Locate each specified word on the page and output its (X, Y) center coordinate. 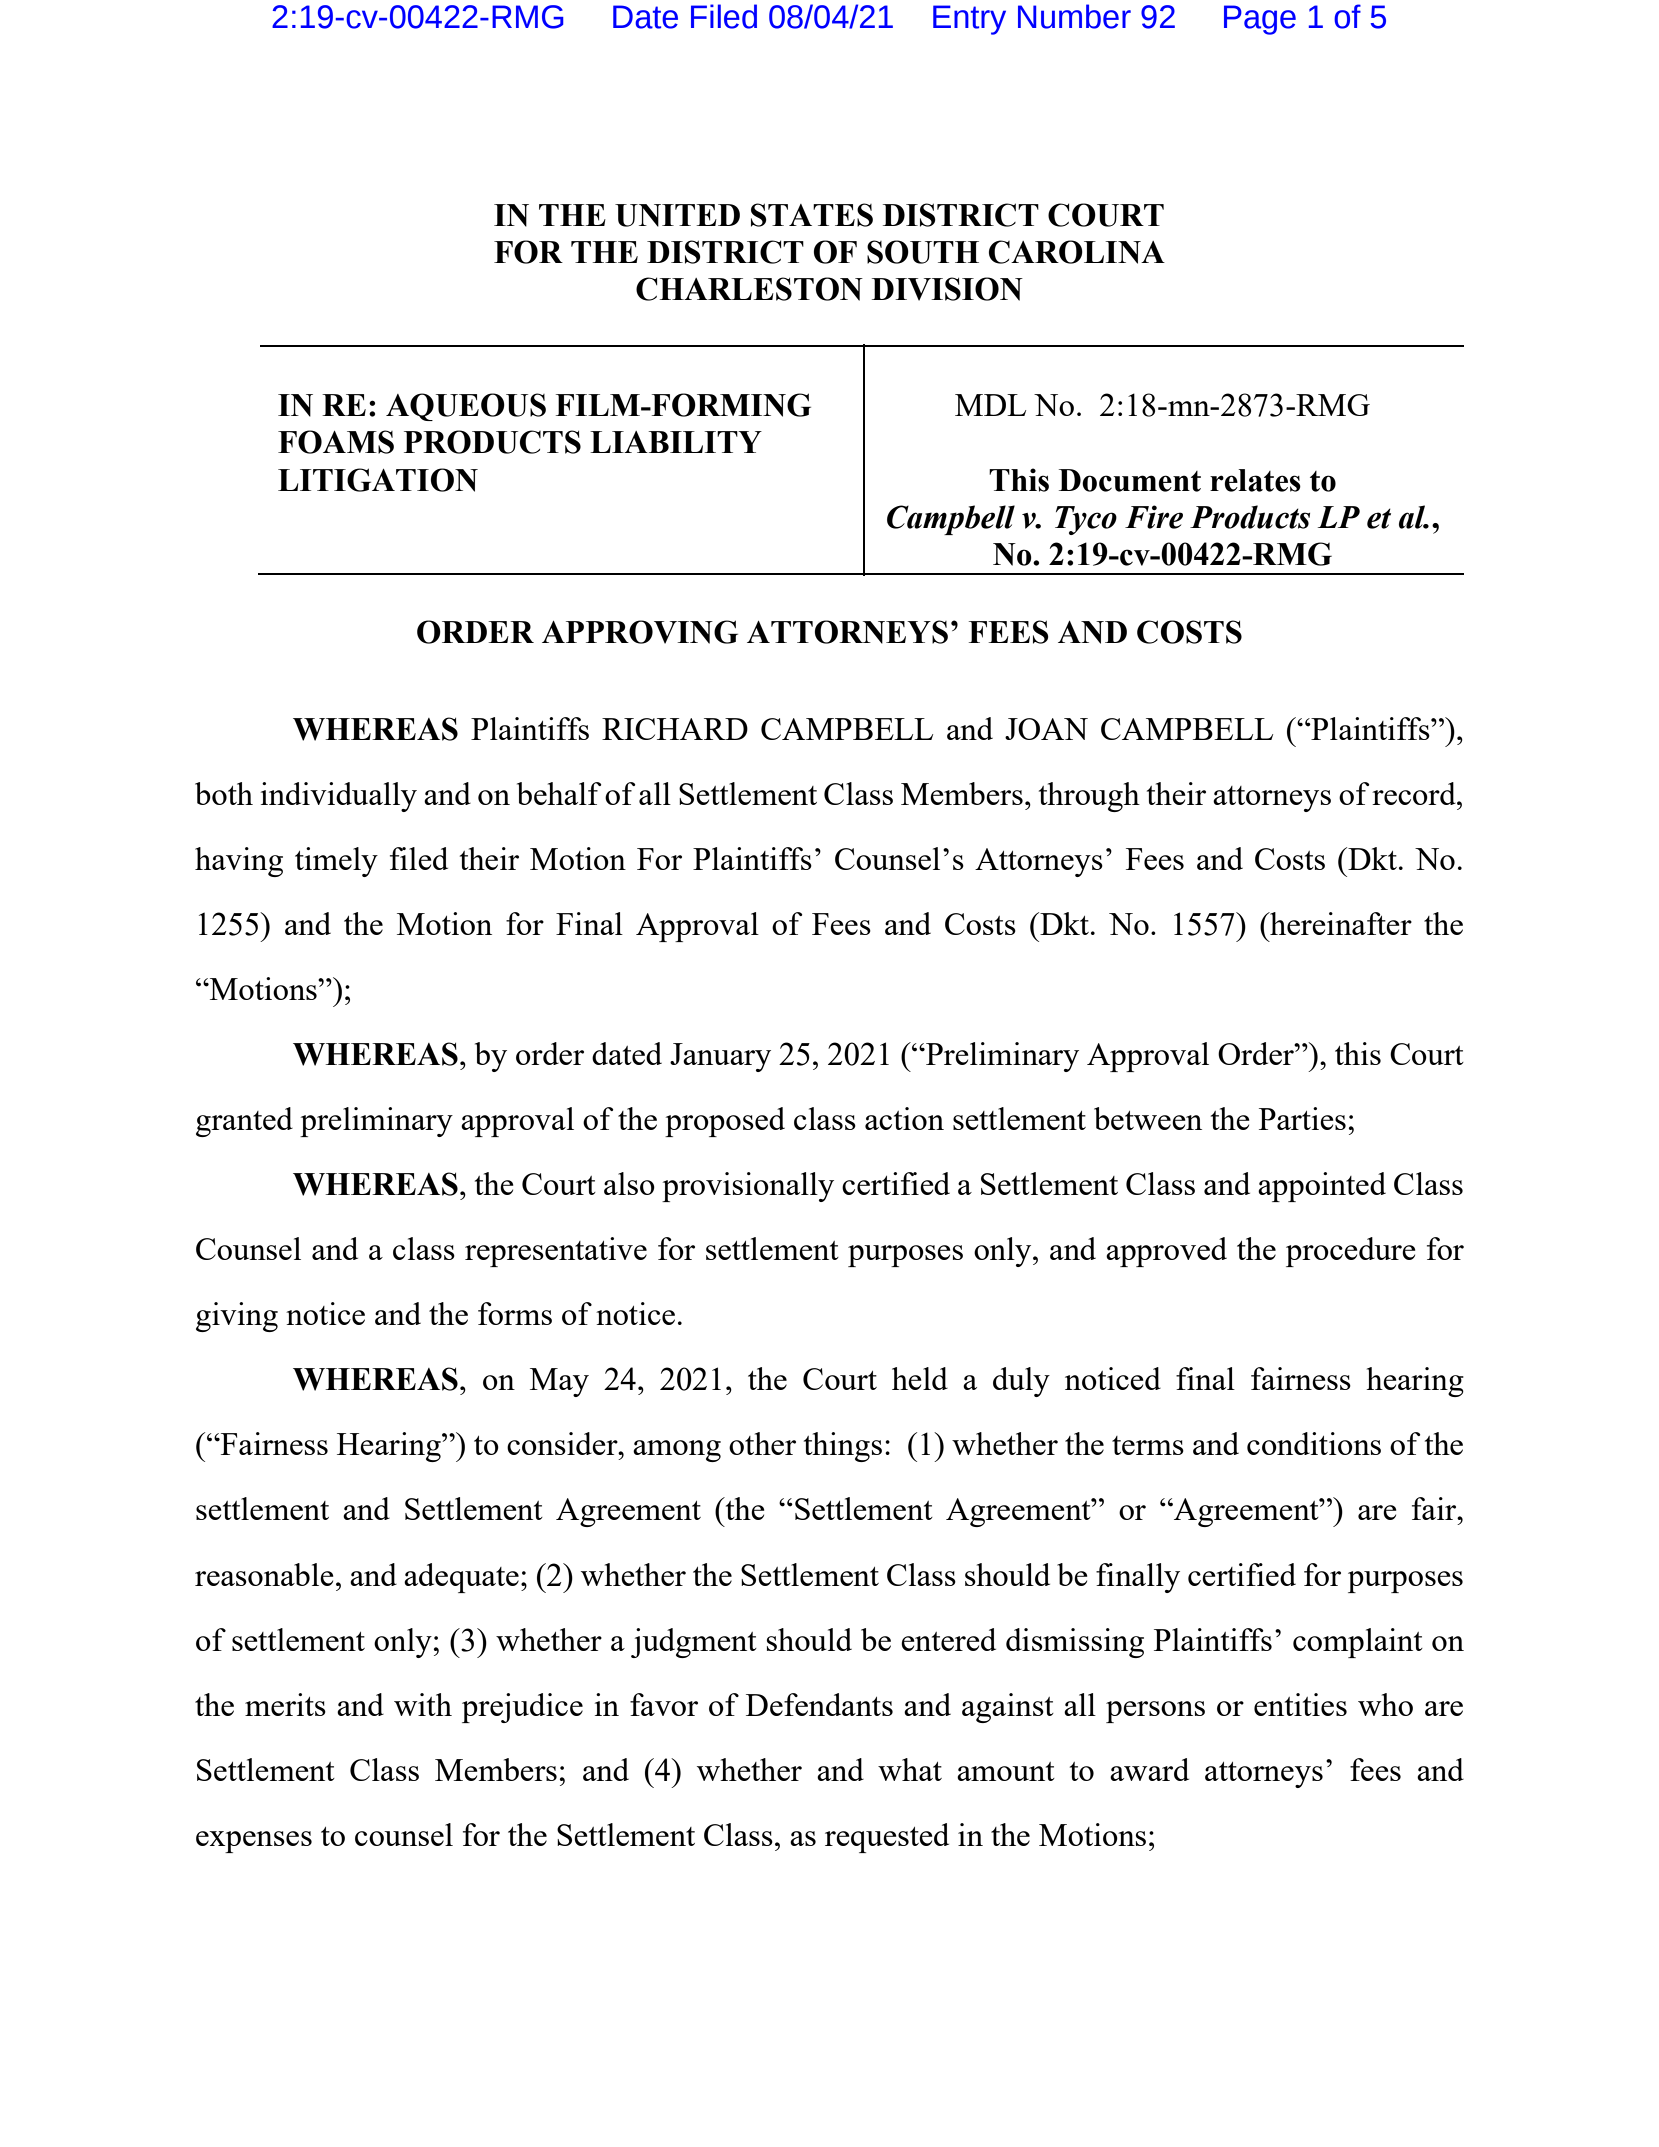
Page (1260, 20)
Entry (969, 20)
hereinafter (1340, 923)
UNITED (677, 215)
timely (336, 862)
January (720, 1057)
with (423, 1704)
